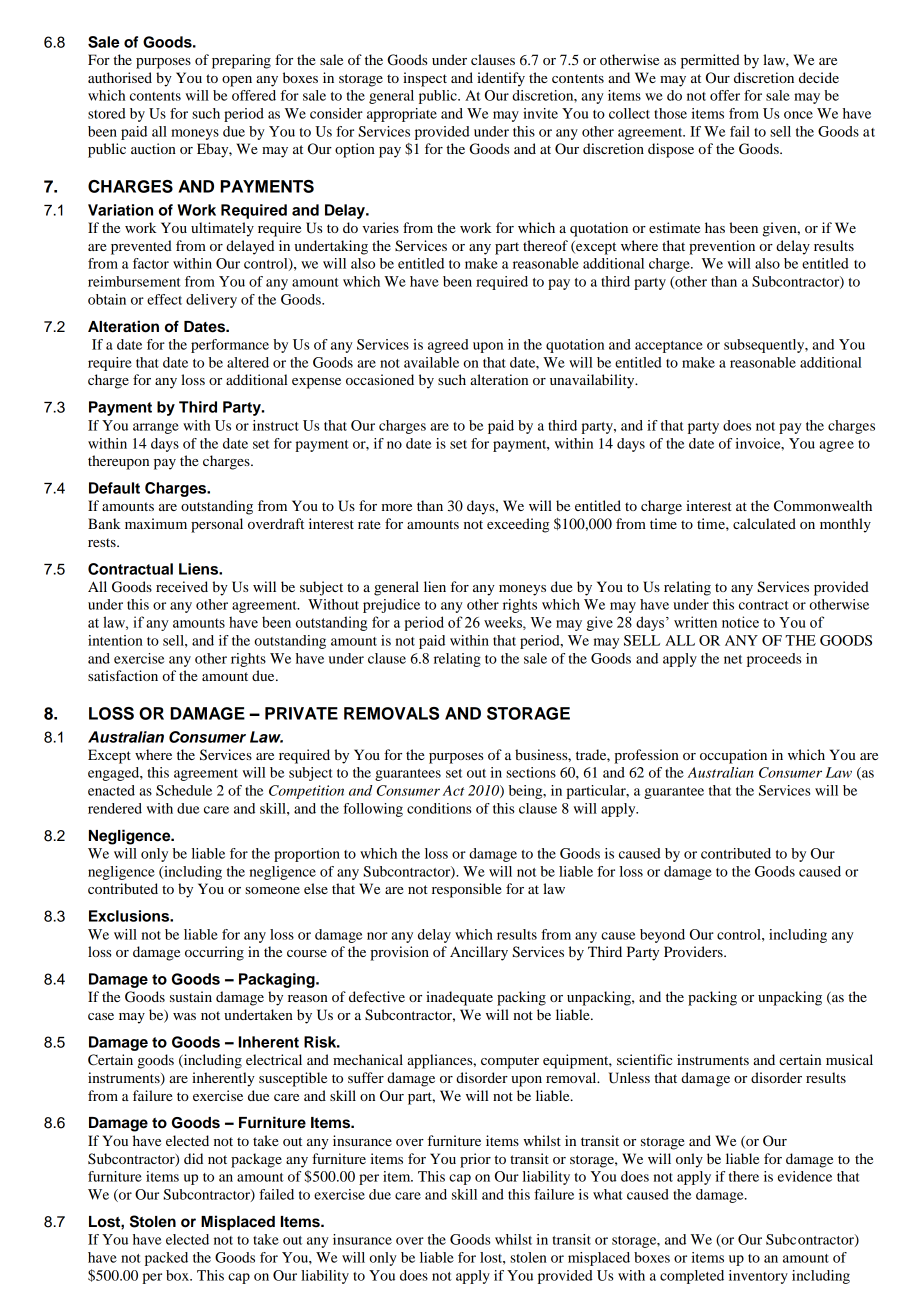 The image size is (924, 1308). What do you see at coordinates (798, 115) in the screenshot?
I see `once` at bounding box center [798, 115].
